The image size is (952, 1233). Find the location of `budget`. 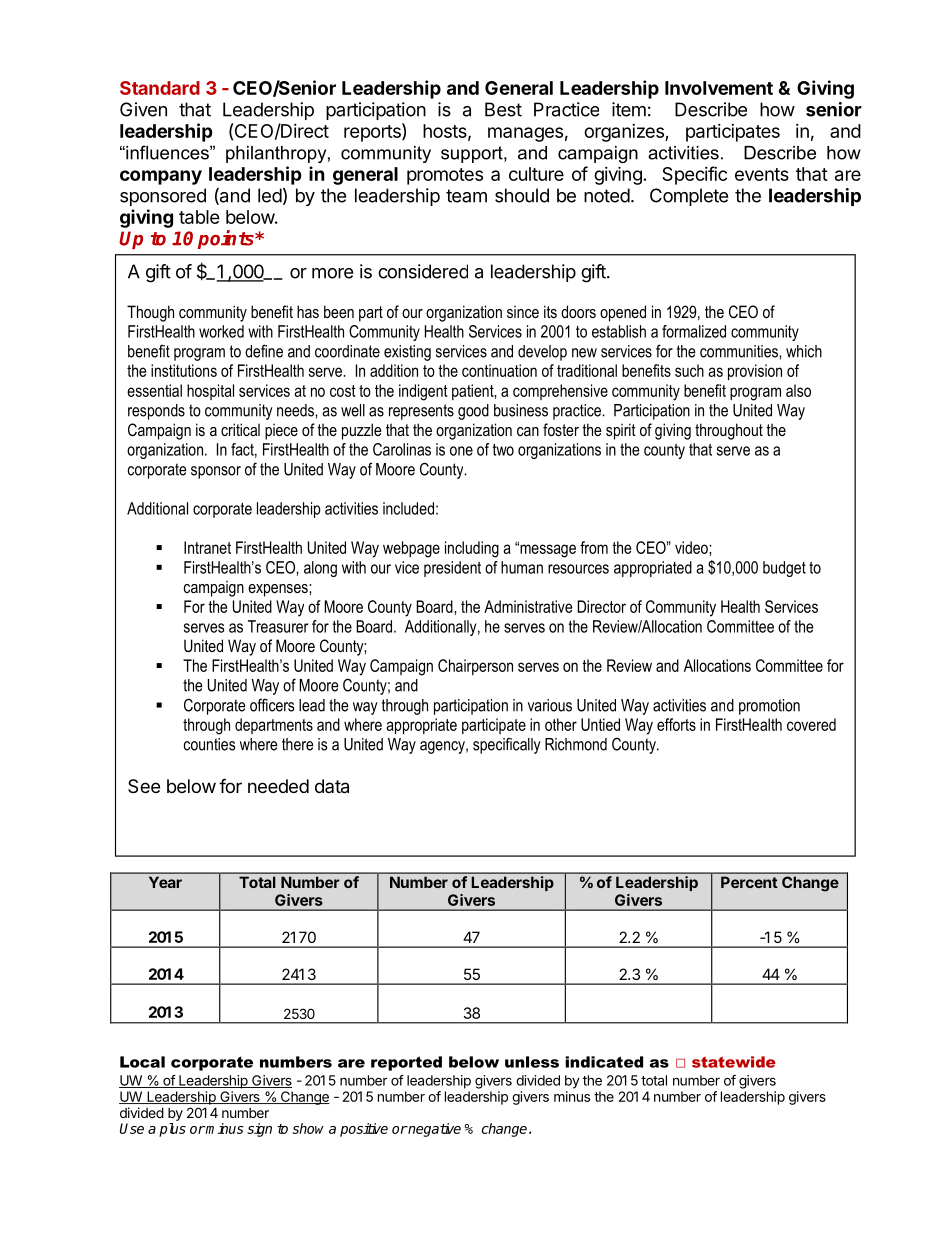

budget is located at coordinates (784, 569).
